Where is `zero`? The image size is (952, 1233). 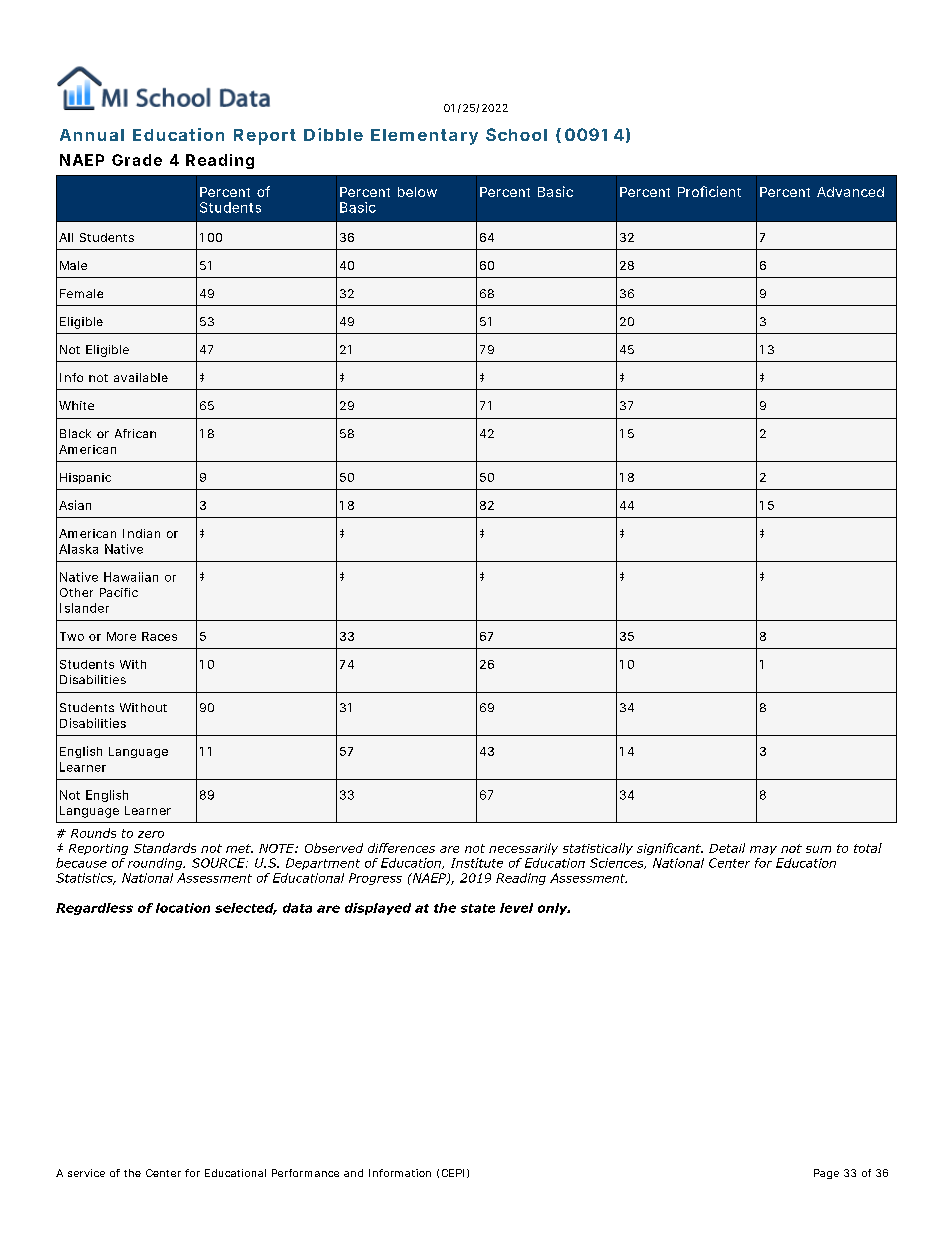
zero is located at coordinates (151, 834).
